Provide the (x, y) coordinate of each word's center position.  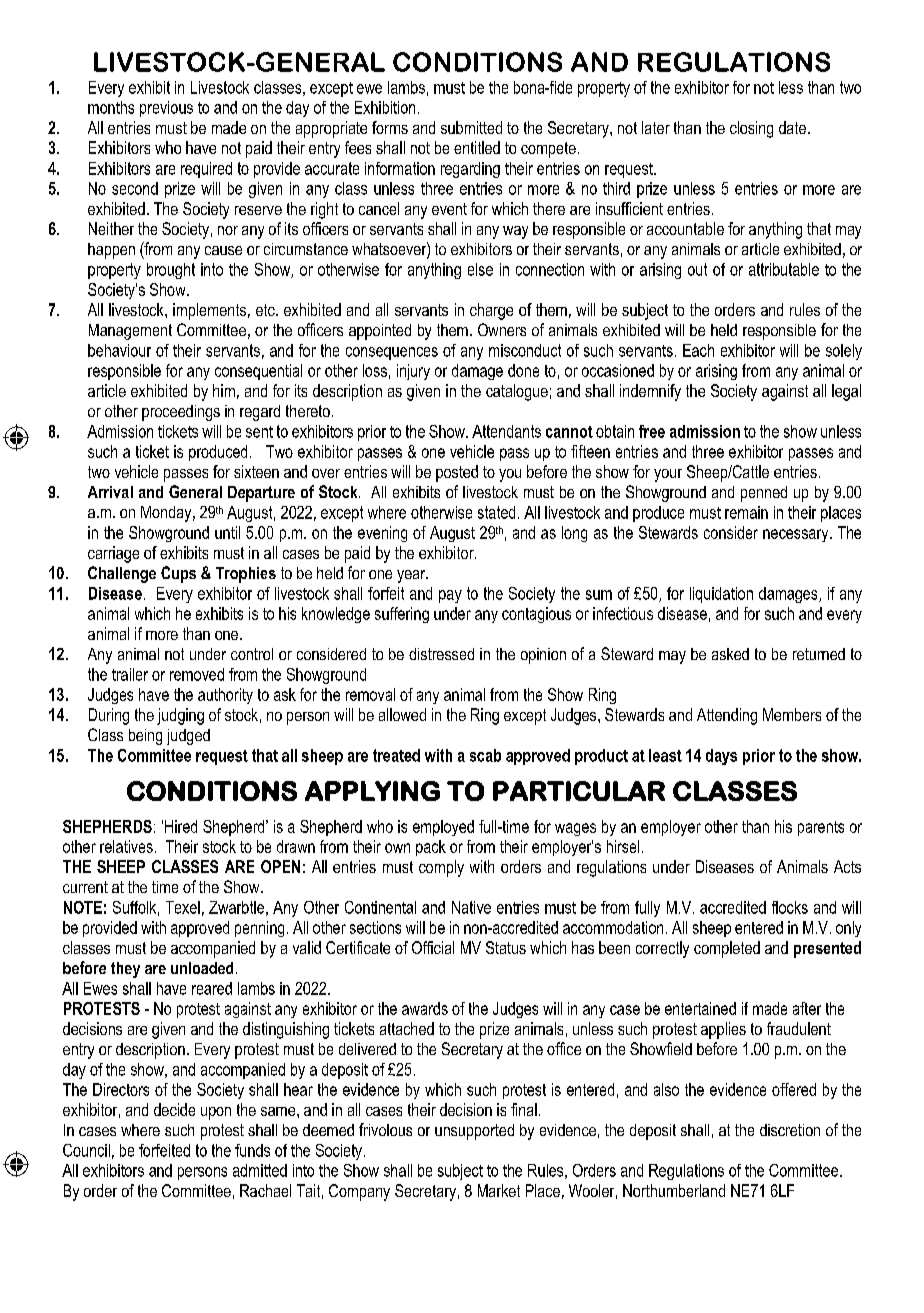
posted (457, 473)
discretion (790, 1130)
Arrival (110, 492)
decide (174, 1109)
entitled (477, 147)
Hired (181, 826)
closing (751, 129)
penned (764, 494)
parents (821, 828)
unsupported (474, 1132)
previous (166, 109)
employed (443, 828)
